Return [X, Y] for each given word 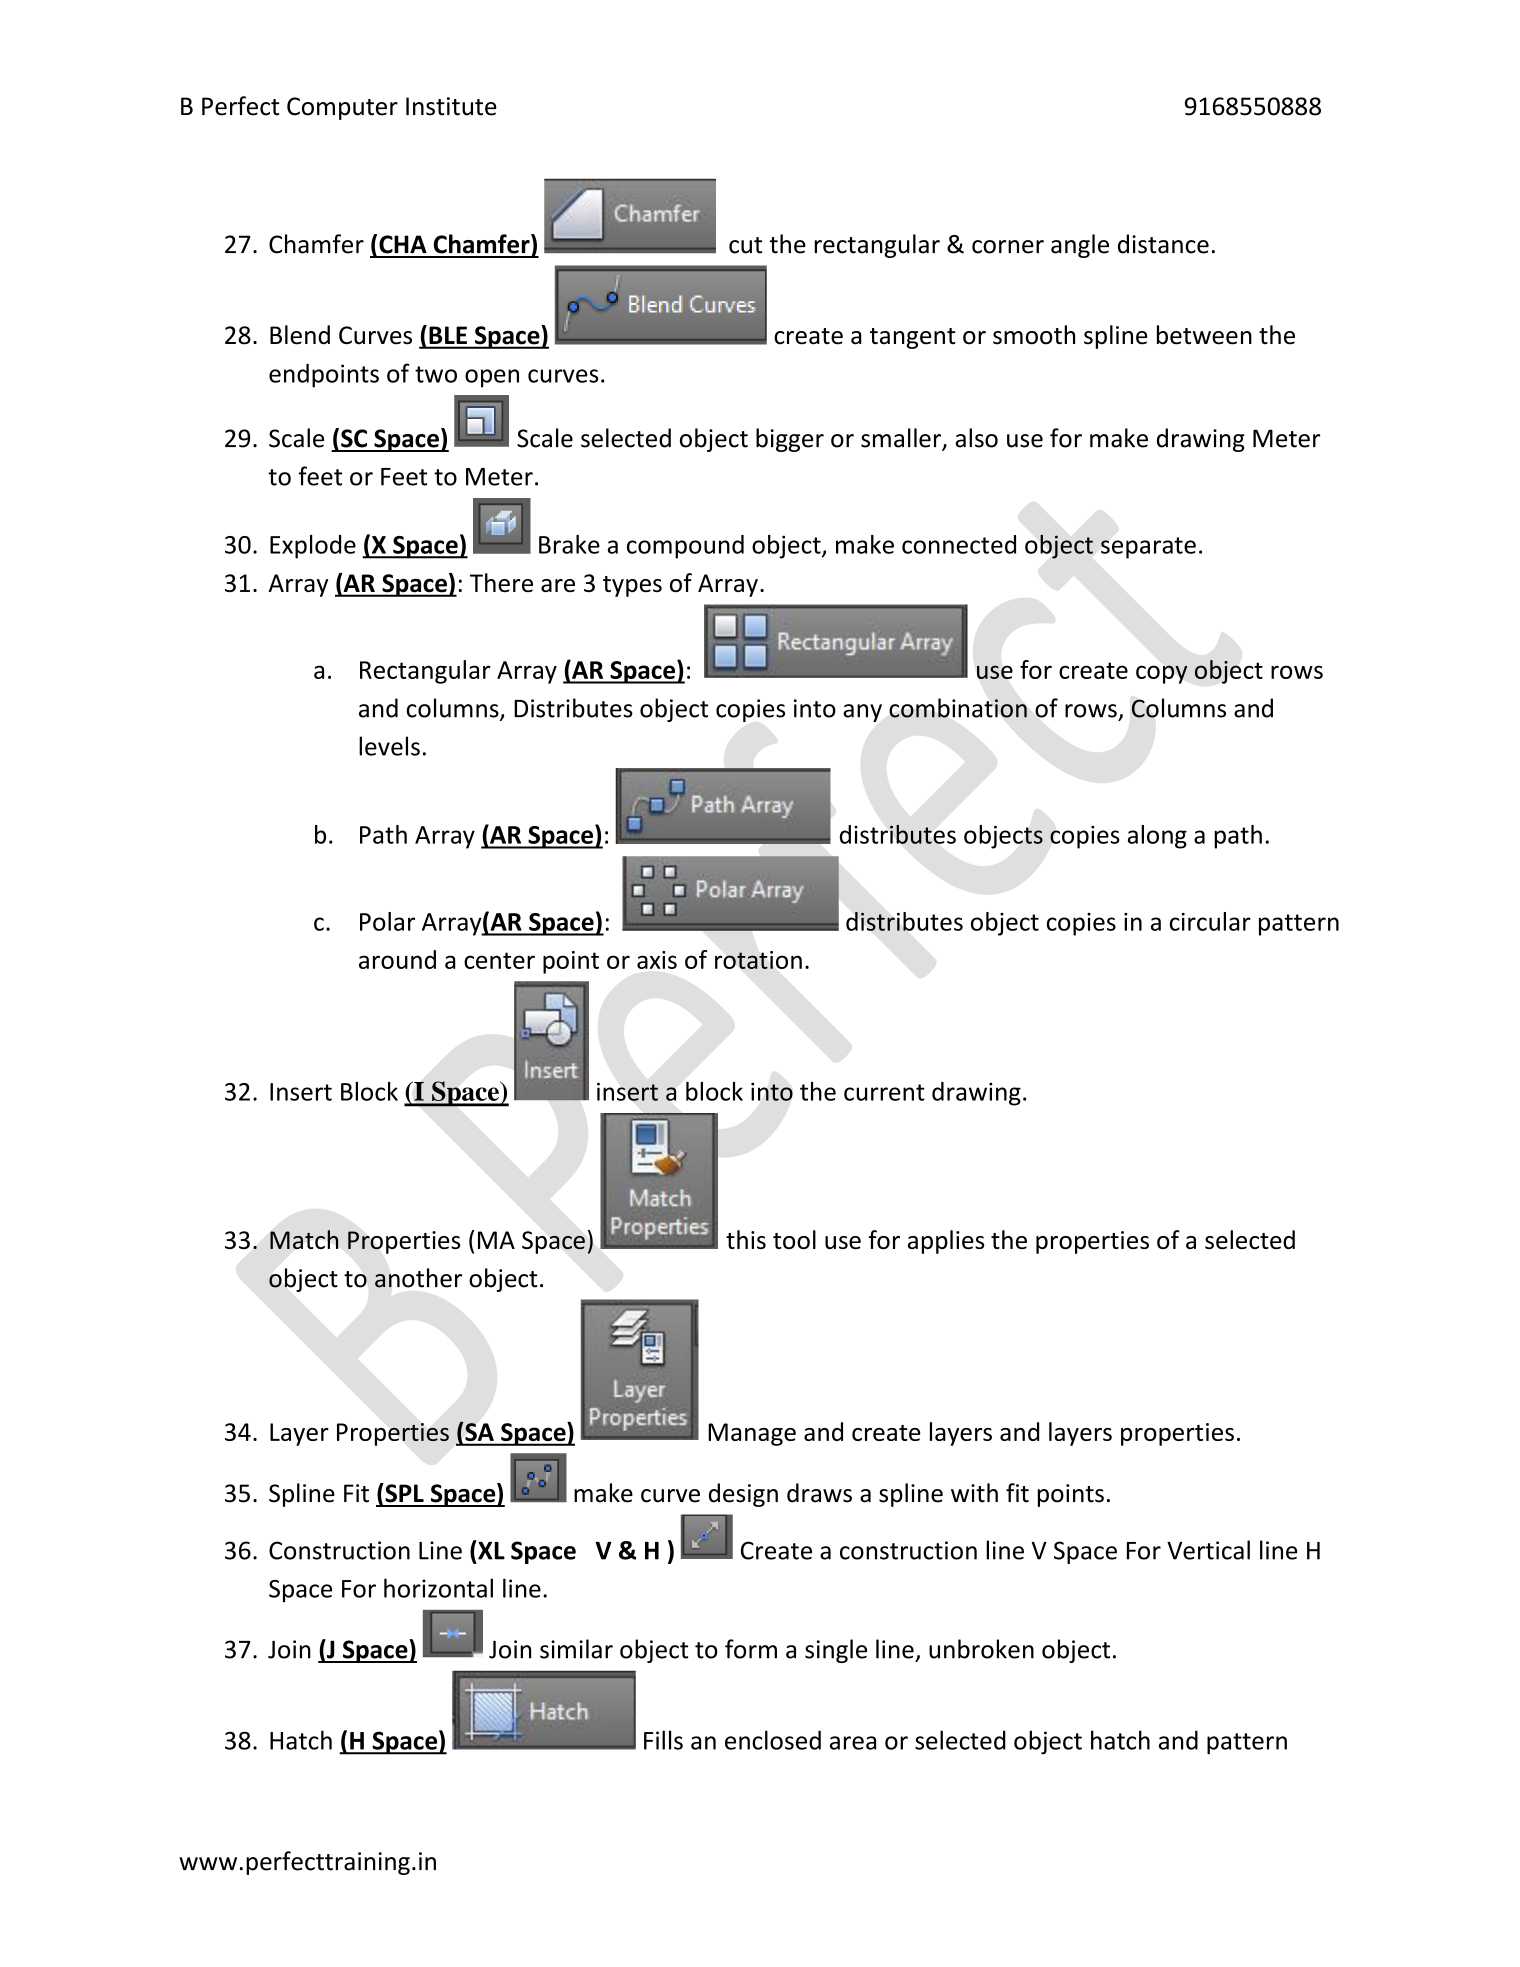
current [884, 1092]
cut [745, 245]
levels [389, 746]
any [862, 713]
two [436, 374]
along [1157, 837]
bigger [790, 440]
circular [1210, 921]
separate [1148, 548]
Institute [451, 106]
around [397, 959]
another [418, 1278]
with [974, 1493]
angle [1080, 246]
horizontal [438, 1588]
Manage [752, 1434]
